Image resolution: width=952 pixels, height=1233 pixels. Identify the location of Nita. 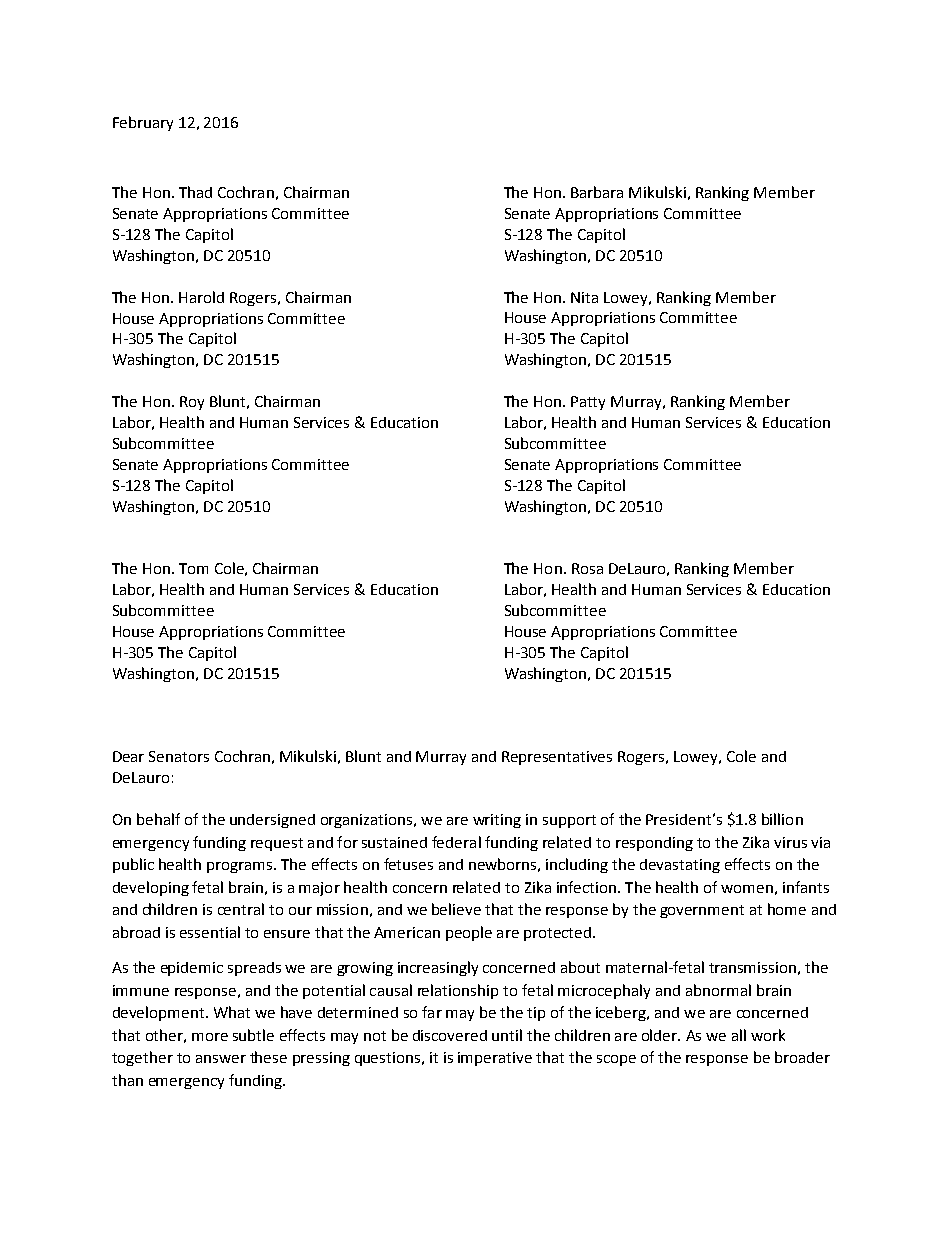
(584, 297).
